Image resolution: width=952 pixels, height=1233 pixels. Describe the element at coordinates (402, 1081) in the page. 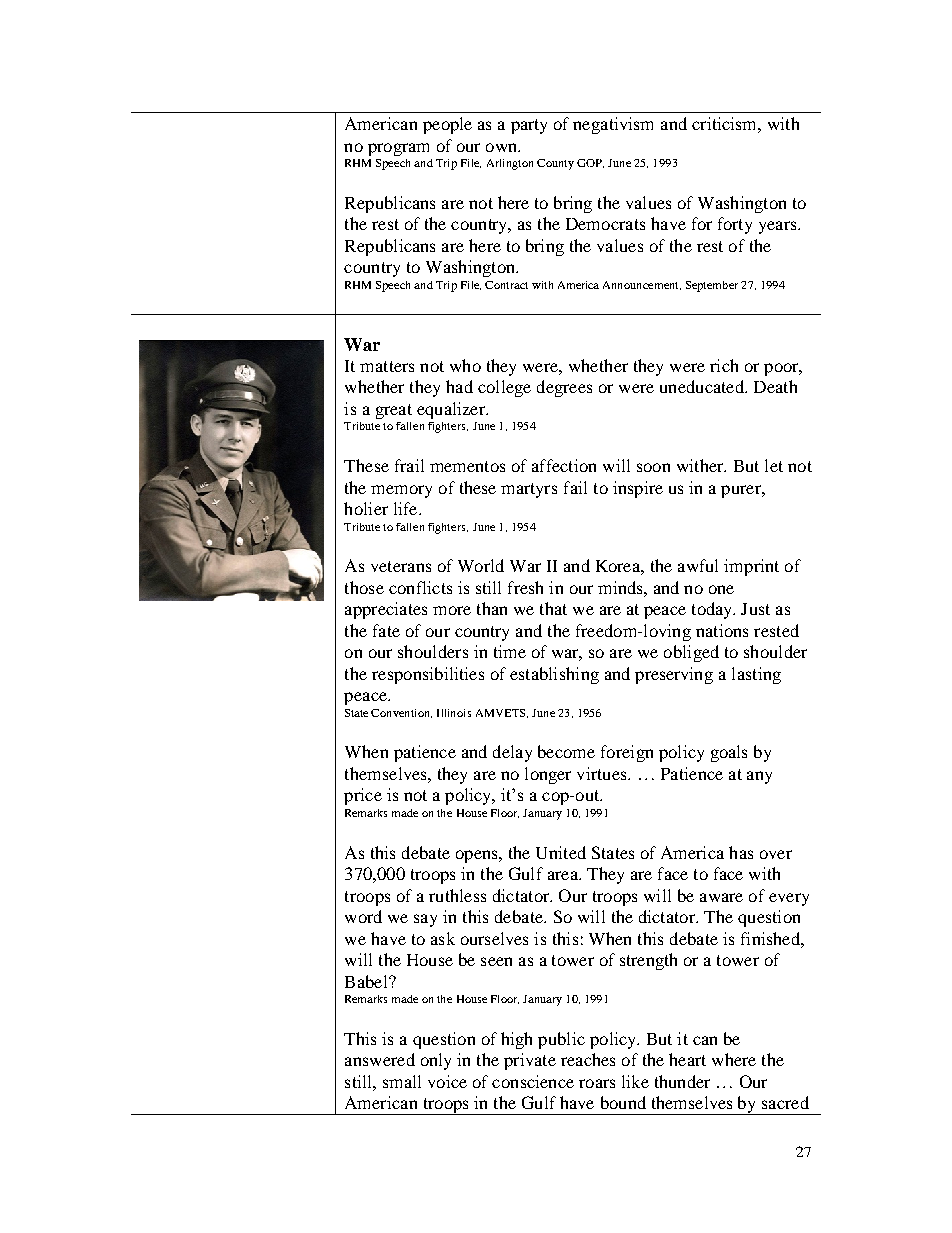

I see `small` at that location.
